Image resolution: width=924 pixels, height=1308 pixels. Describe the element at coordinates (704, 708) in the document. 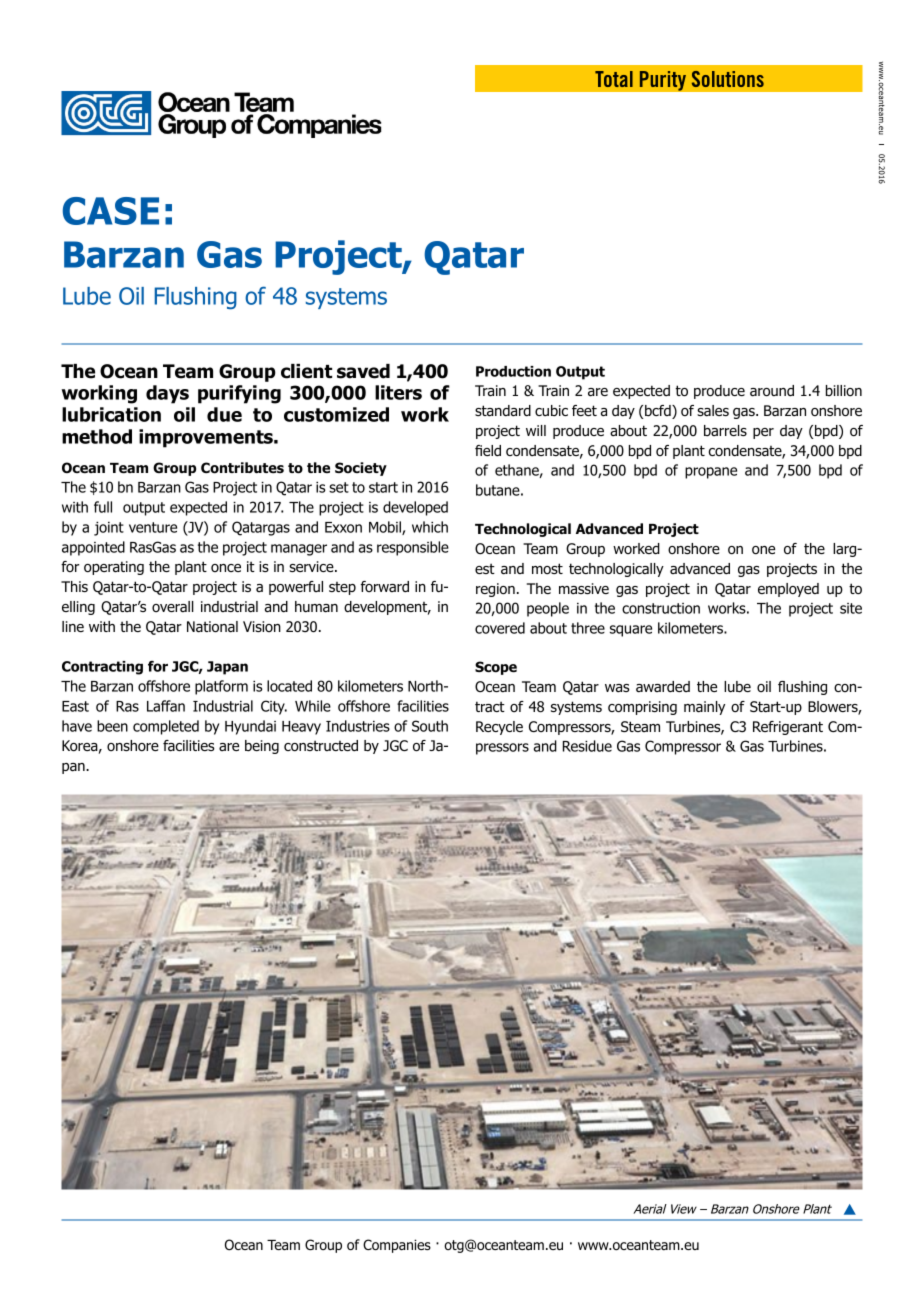

I see `mainly` at that location.
